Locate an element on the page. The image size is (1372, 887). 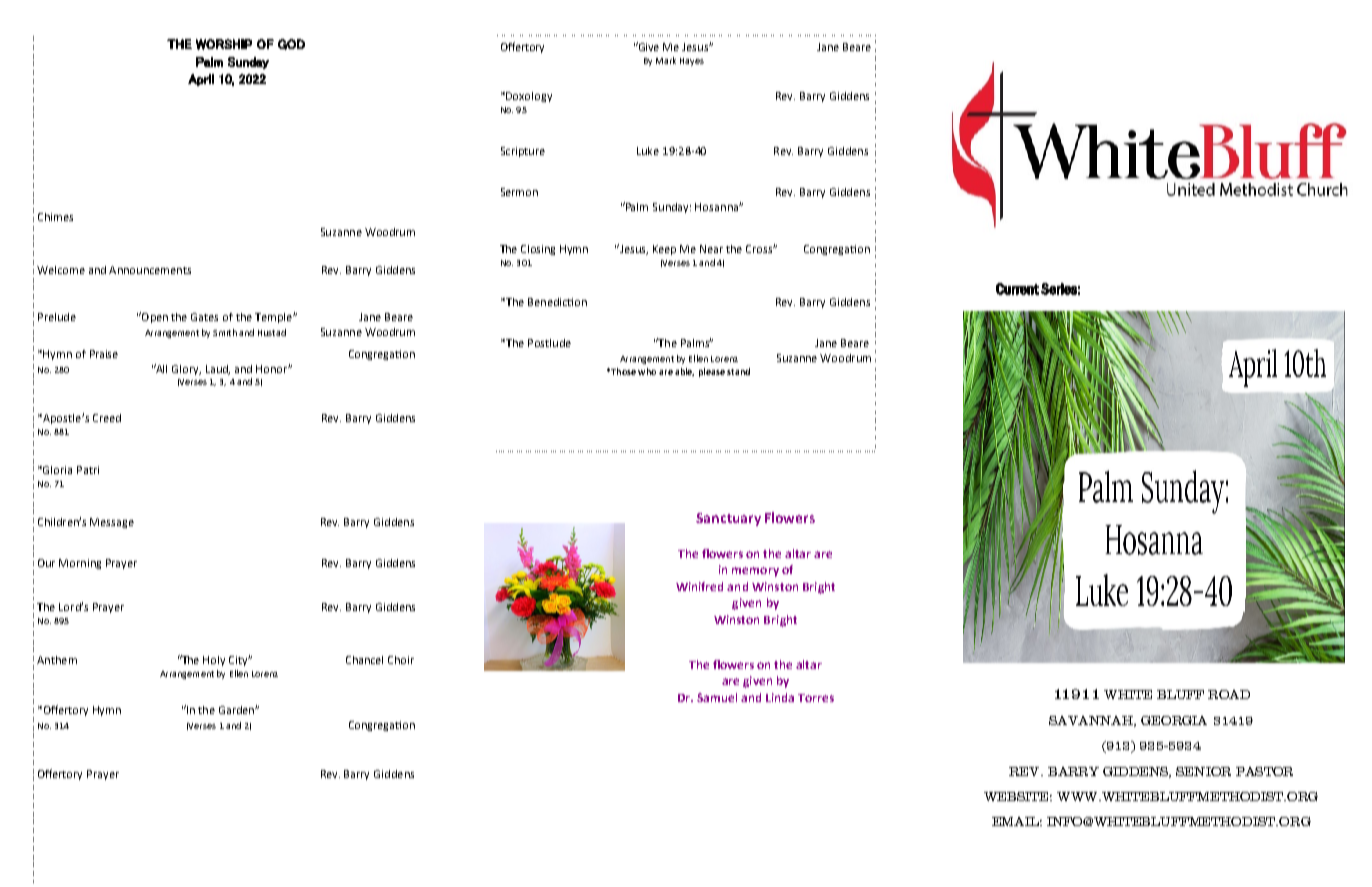
Gates is located at coordinates (204, 317).
